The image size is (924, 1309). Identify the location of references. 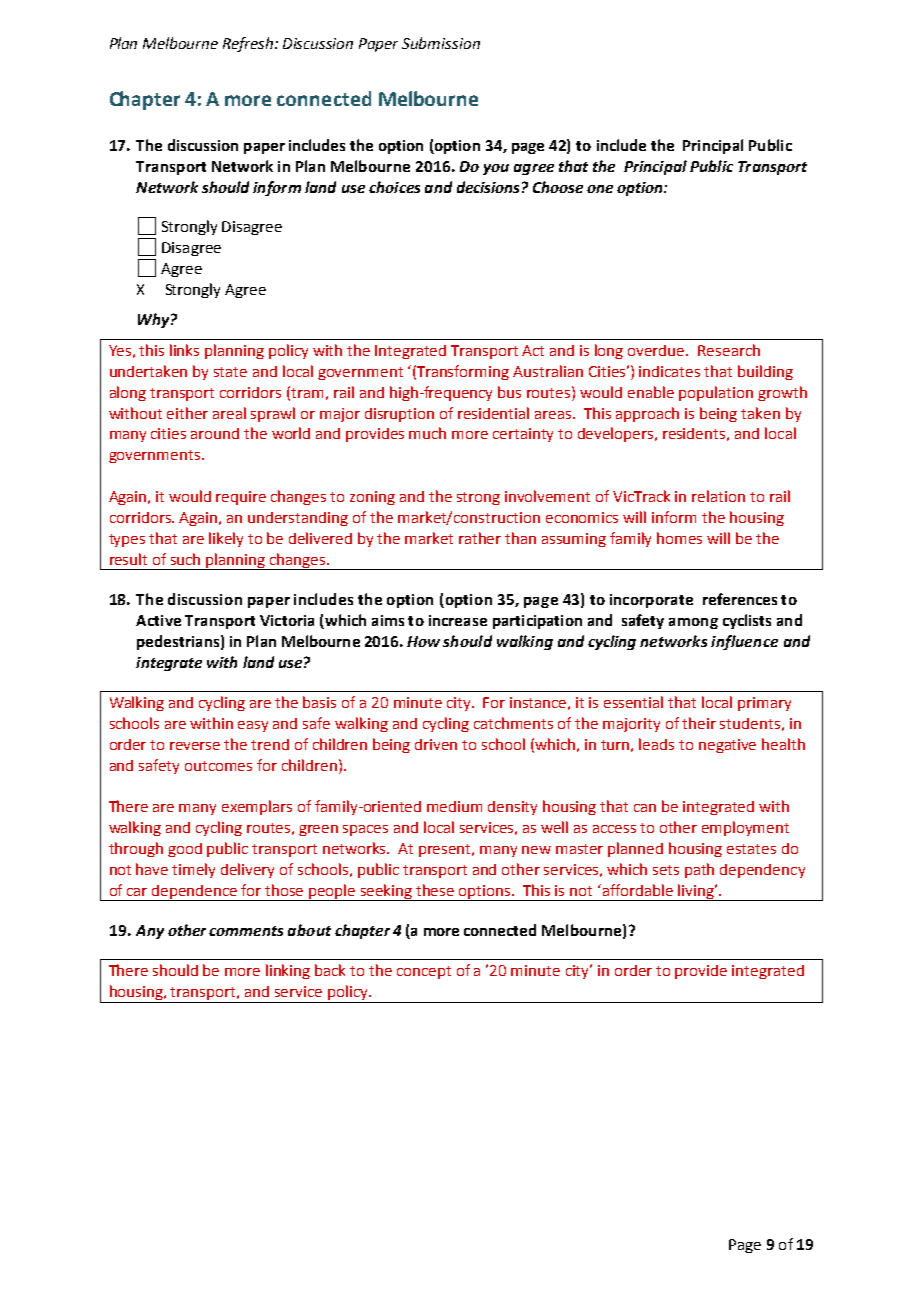
(740, 599).
